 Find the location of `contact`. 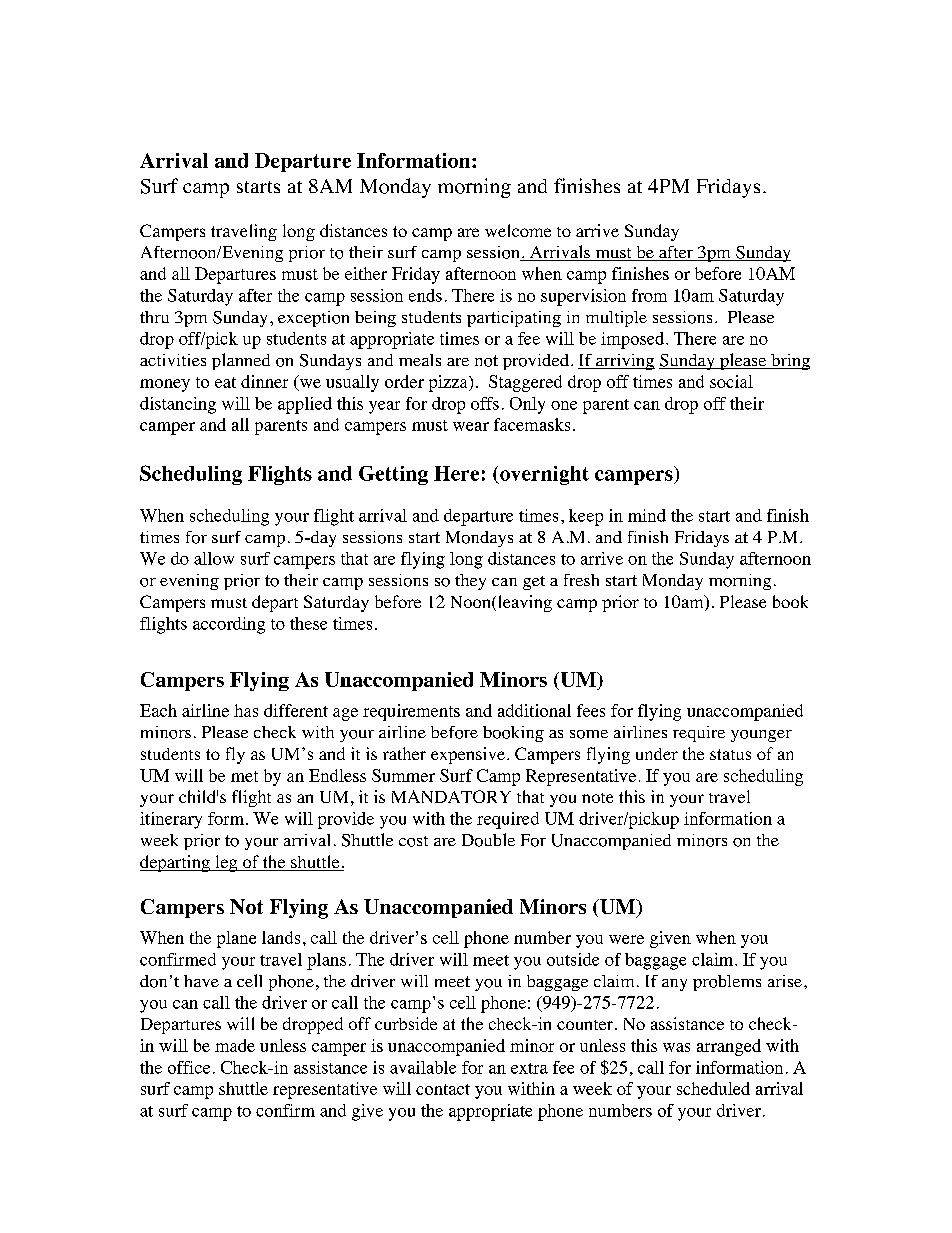

contact is located at coordinates (443, 1089).
